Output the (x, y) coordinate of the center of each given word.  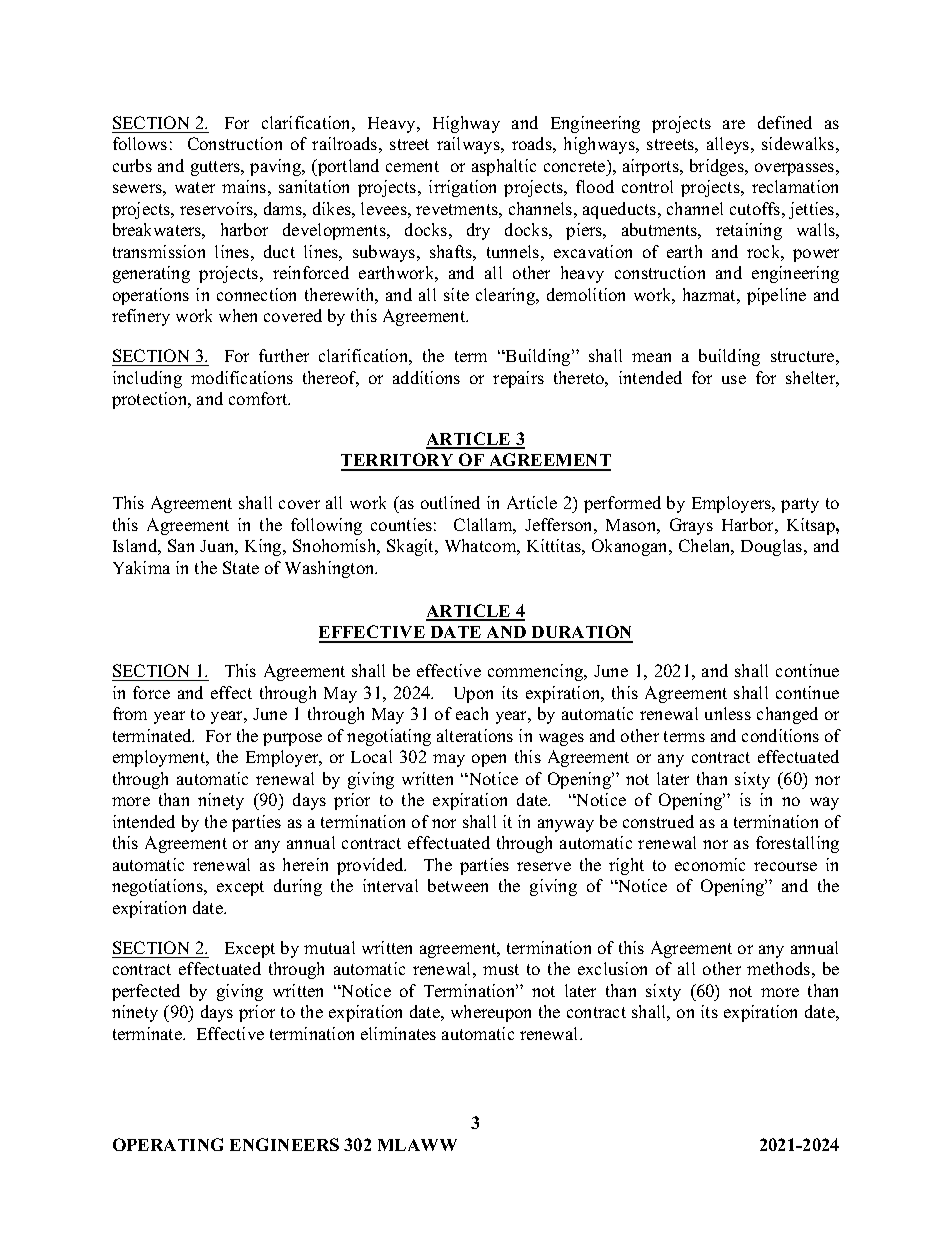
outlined (450, 502)
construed (658, 821)
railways (469, 145)
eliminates (398, 1033)
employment (160, 758)
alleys (729, 145)
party (800, 505)
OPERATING (168, 1144)
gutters (217, 168)
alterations (475, 735)
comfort (259, 398)
